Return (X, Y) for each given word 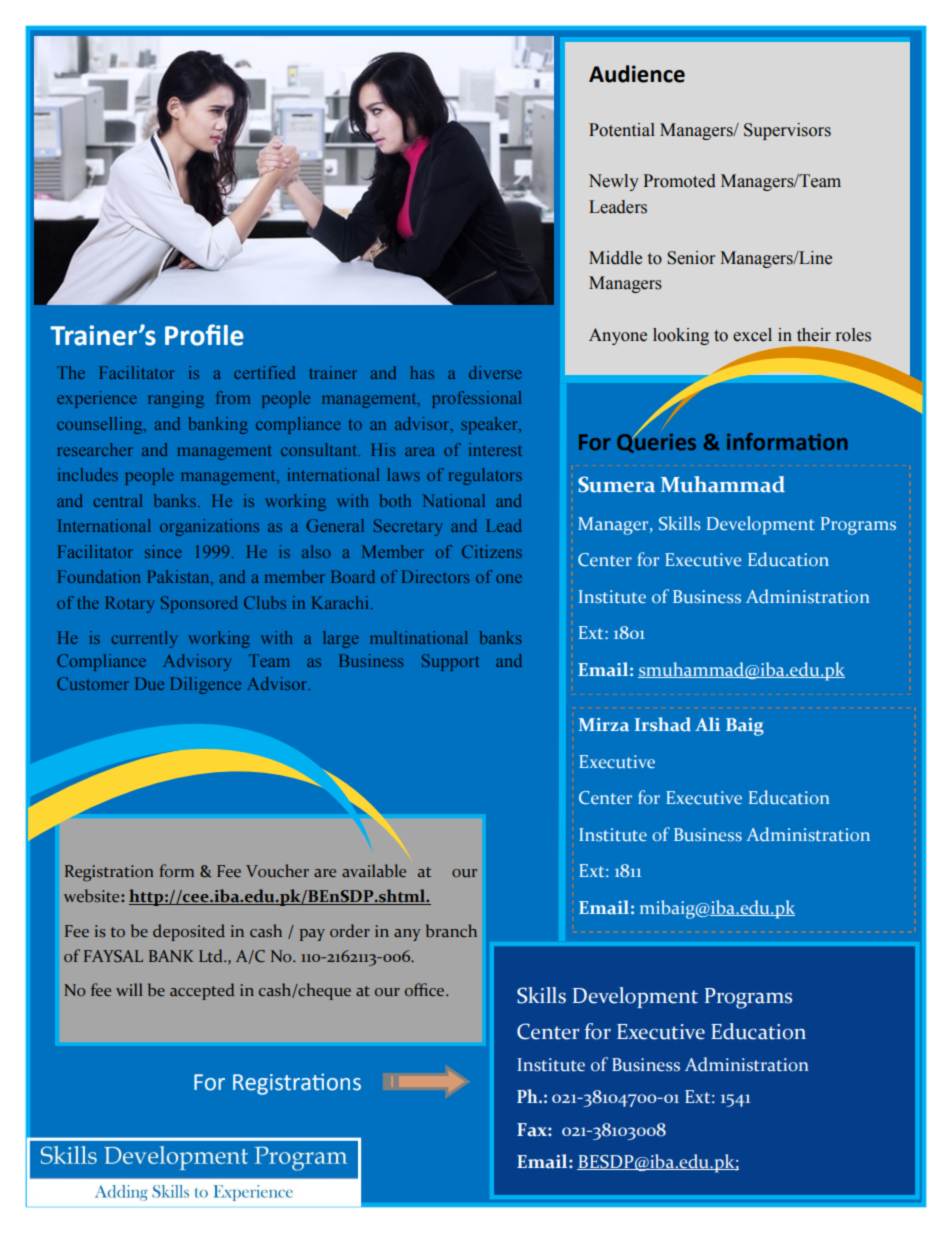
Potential (622, 130)
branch (451, 930)
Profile (204, 335)
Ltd (212, 955)
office (426, 989)
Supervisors (787, 131)
